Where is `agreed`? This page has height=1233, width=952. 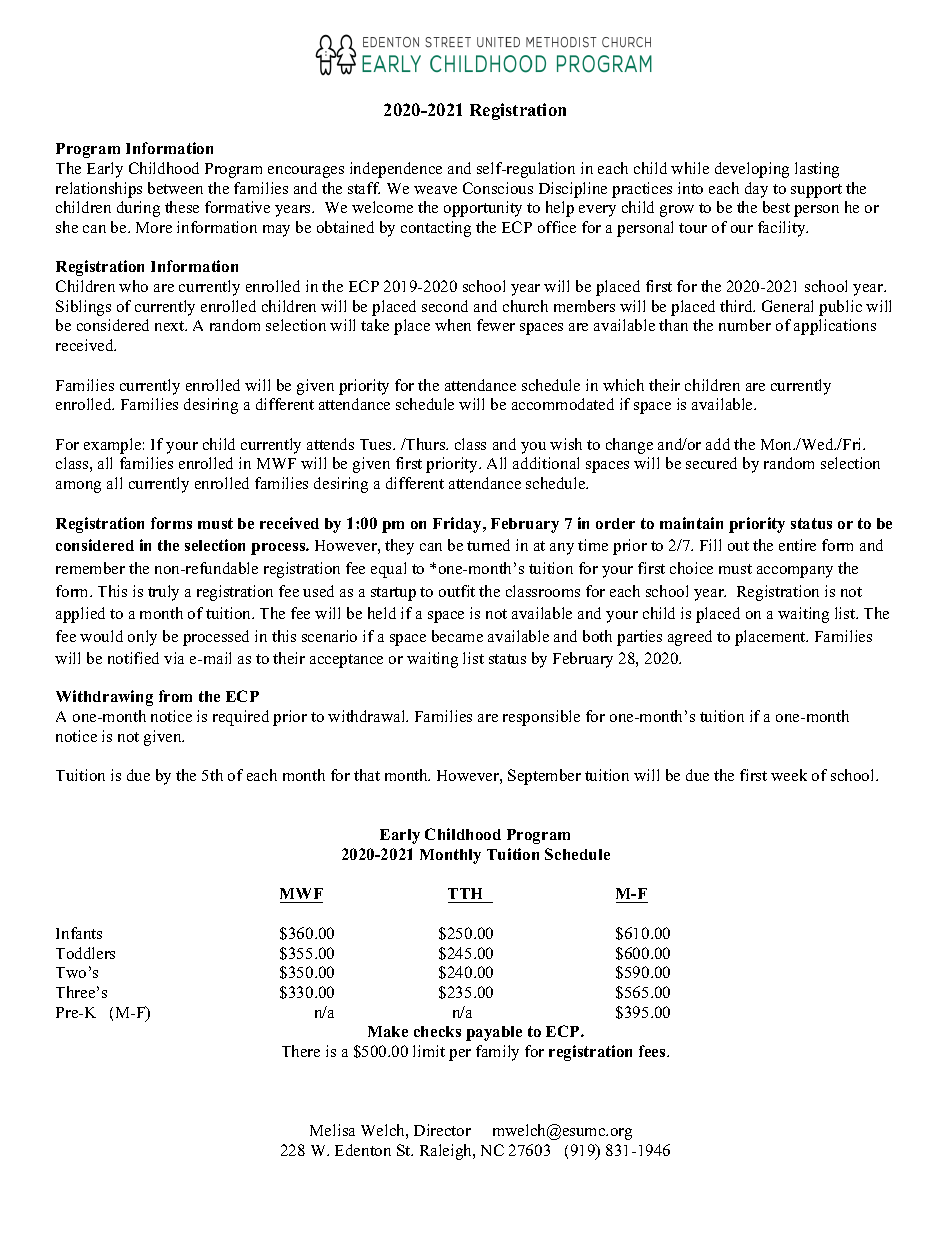
agreed is located at coordinates (690, 638).
